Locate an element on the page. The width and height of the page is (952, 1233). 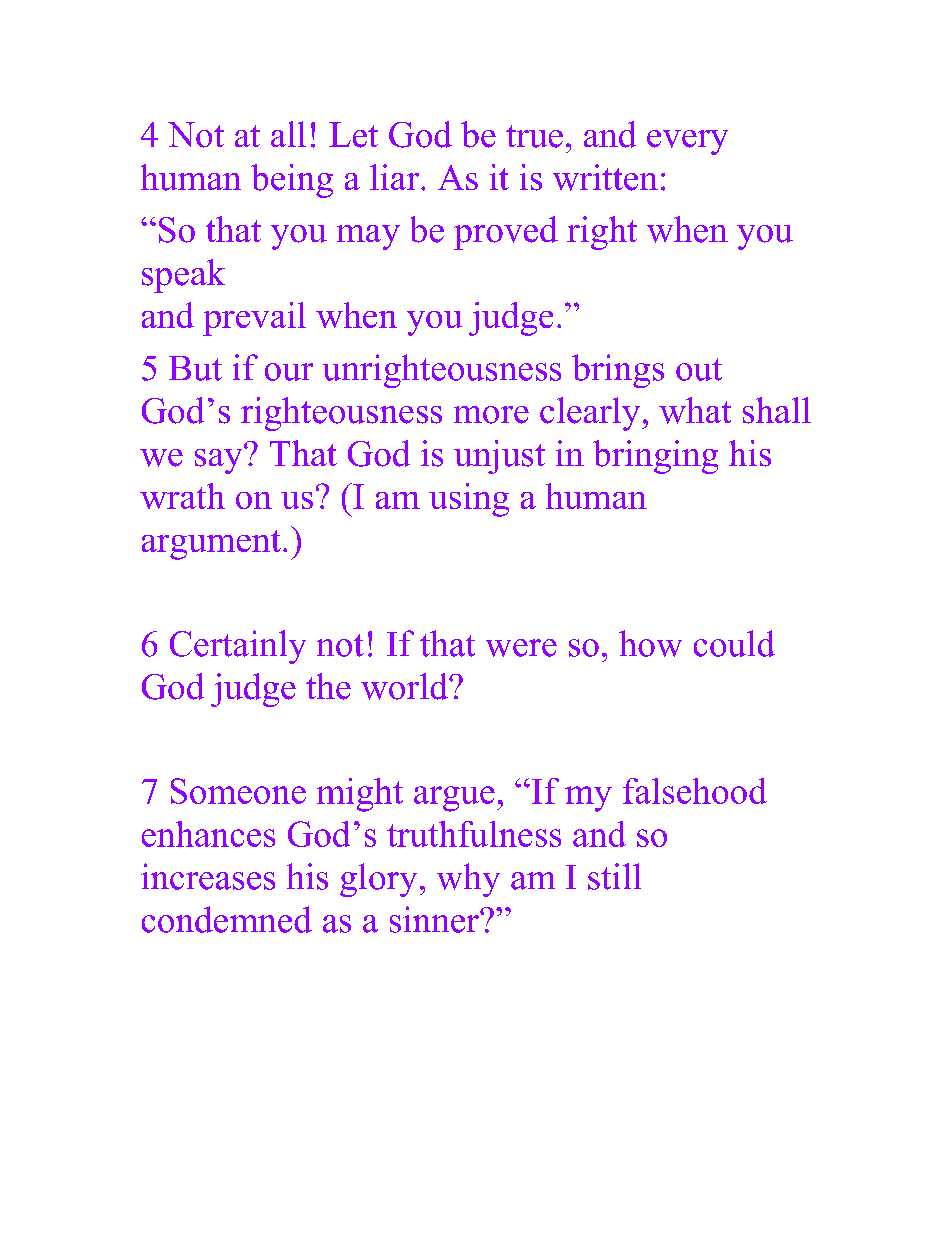
being is located at coordinates (292, 181).
